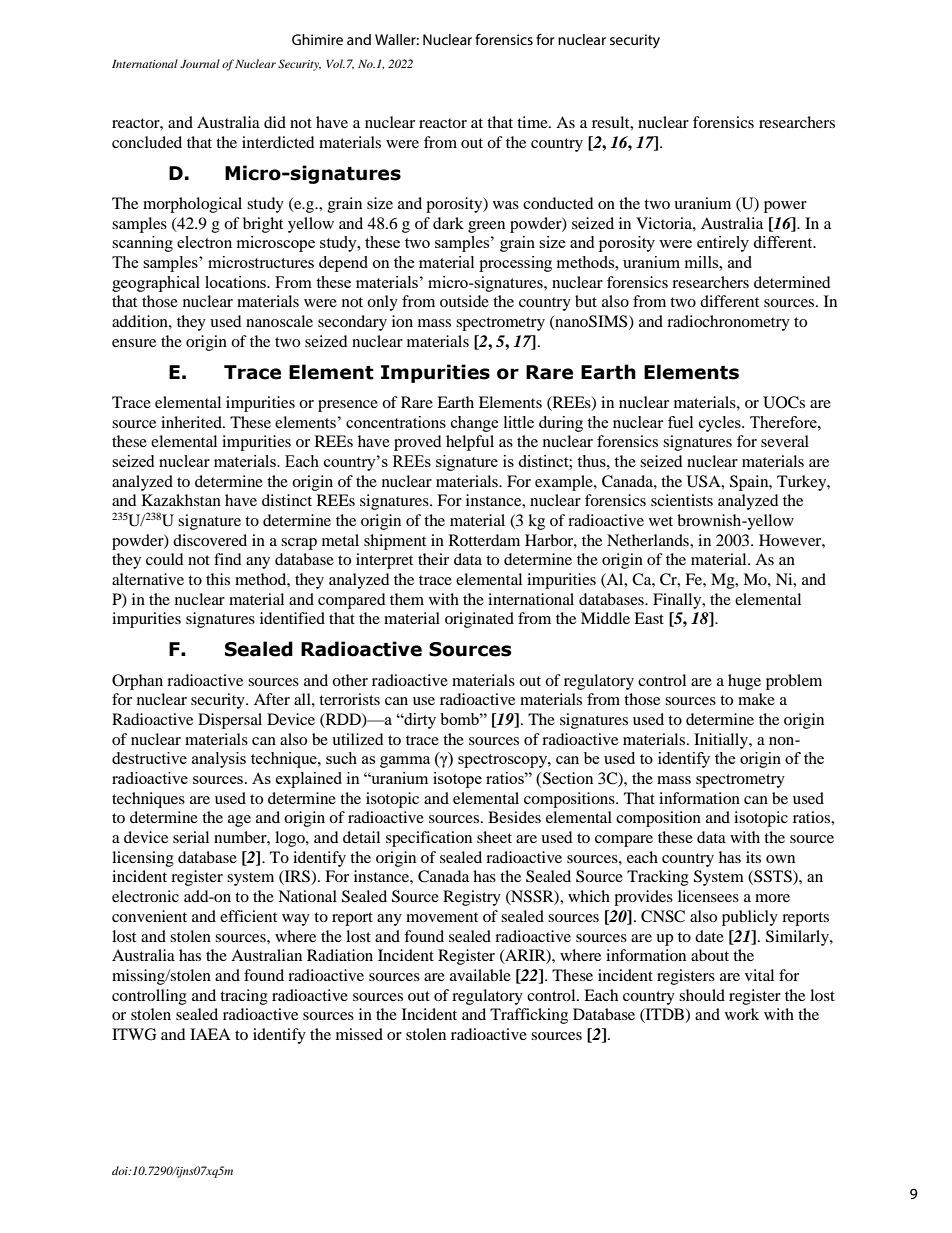 This screenshot has height=1233, width=952. What do you see at coordinates (200, 63) in the screenshot?
I see `Journal` at bounding box center [200, 63].
